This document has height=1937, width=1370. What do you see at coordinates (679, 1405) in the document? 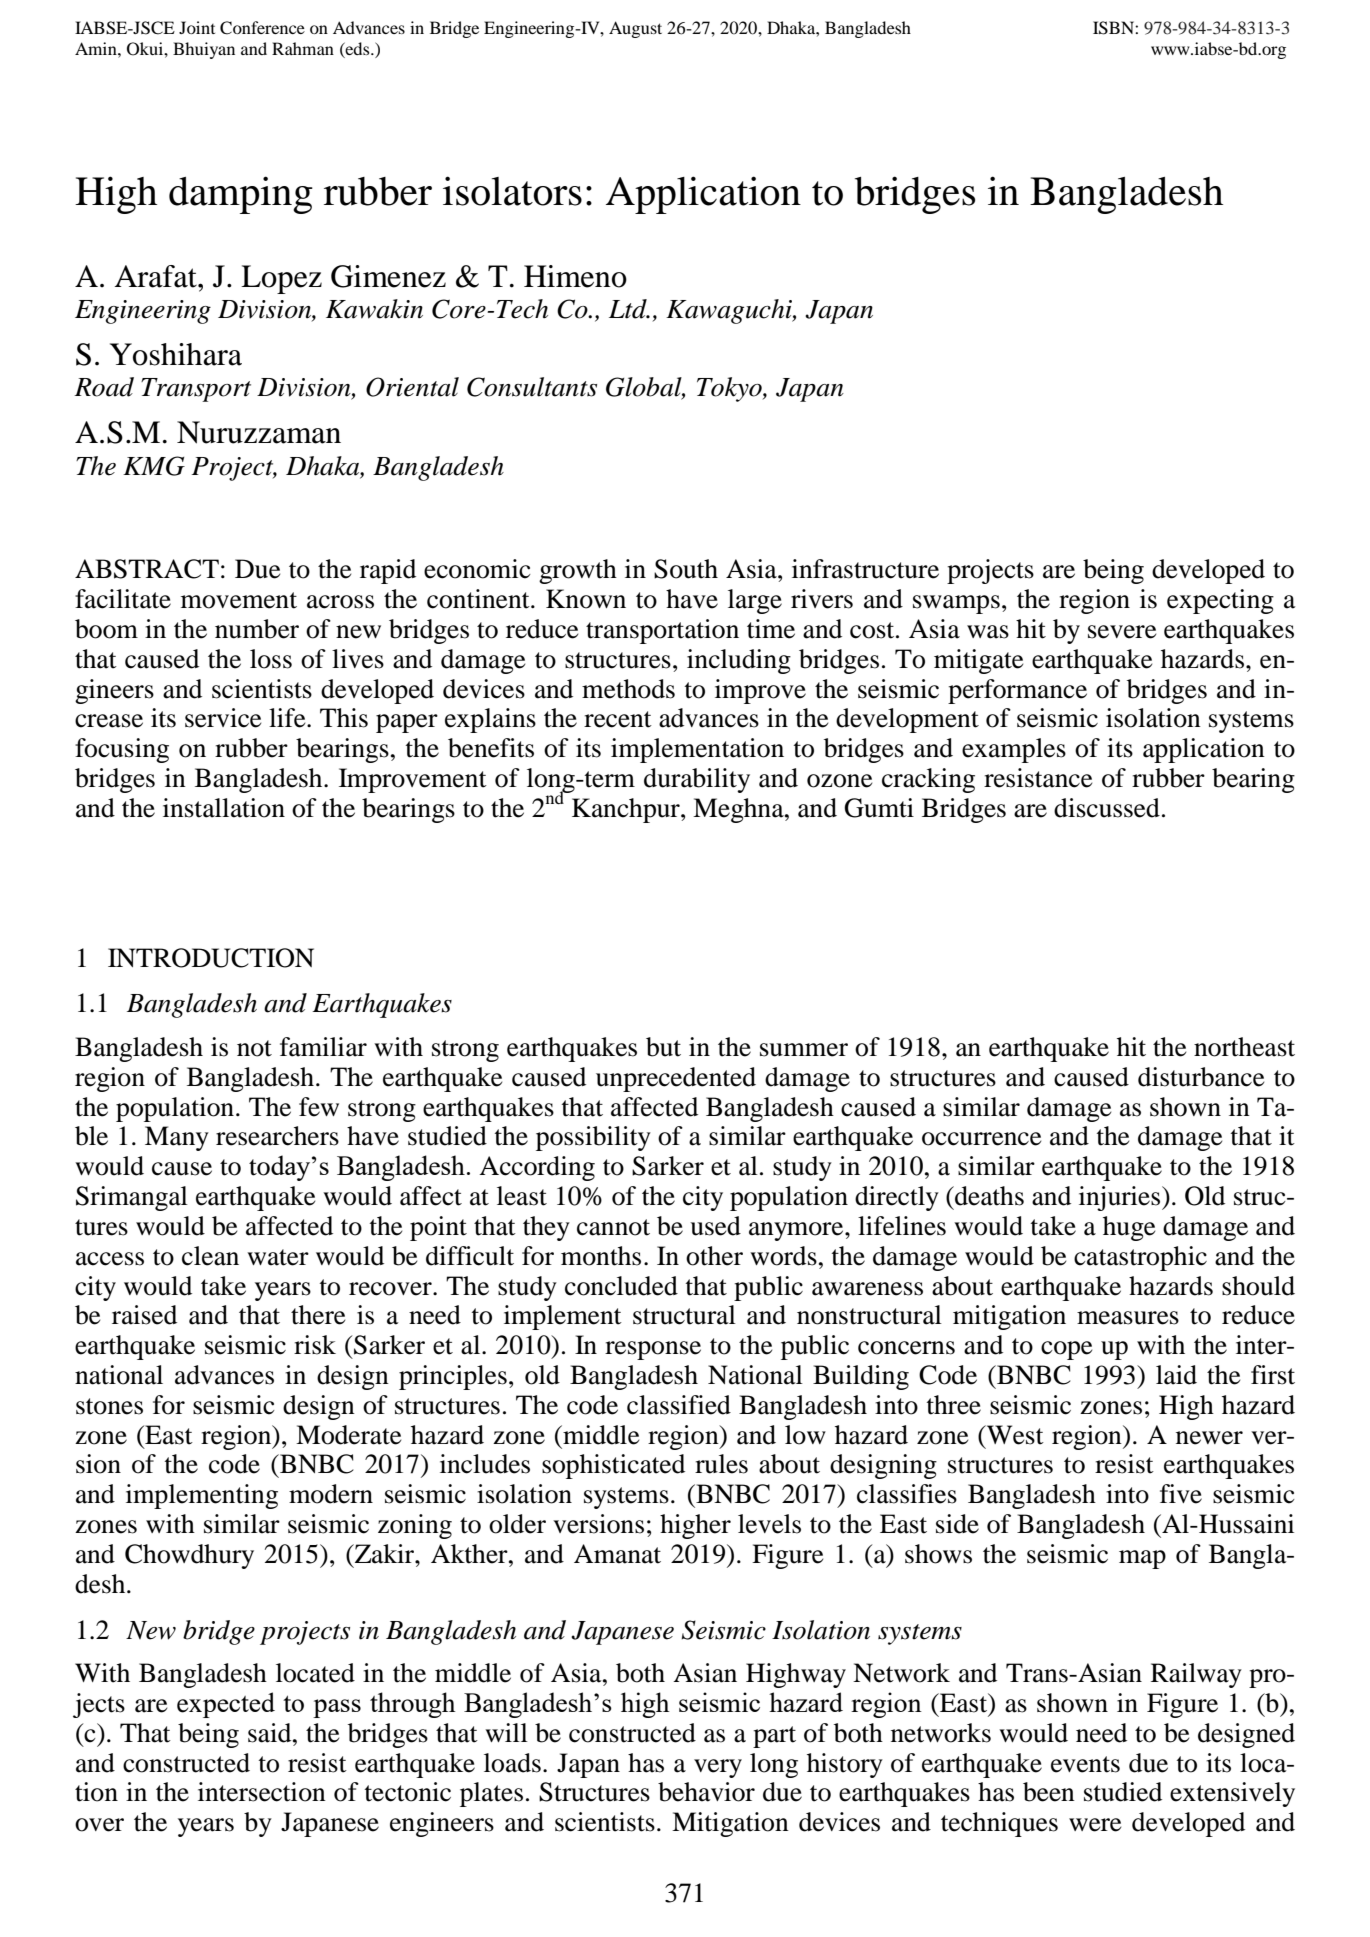
I see `classified` at bounding box center [679, 1405].
